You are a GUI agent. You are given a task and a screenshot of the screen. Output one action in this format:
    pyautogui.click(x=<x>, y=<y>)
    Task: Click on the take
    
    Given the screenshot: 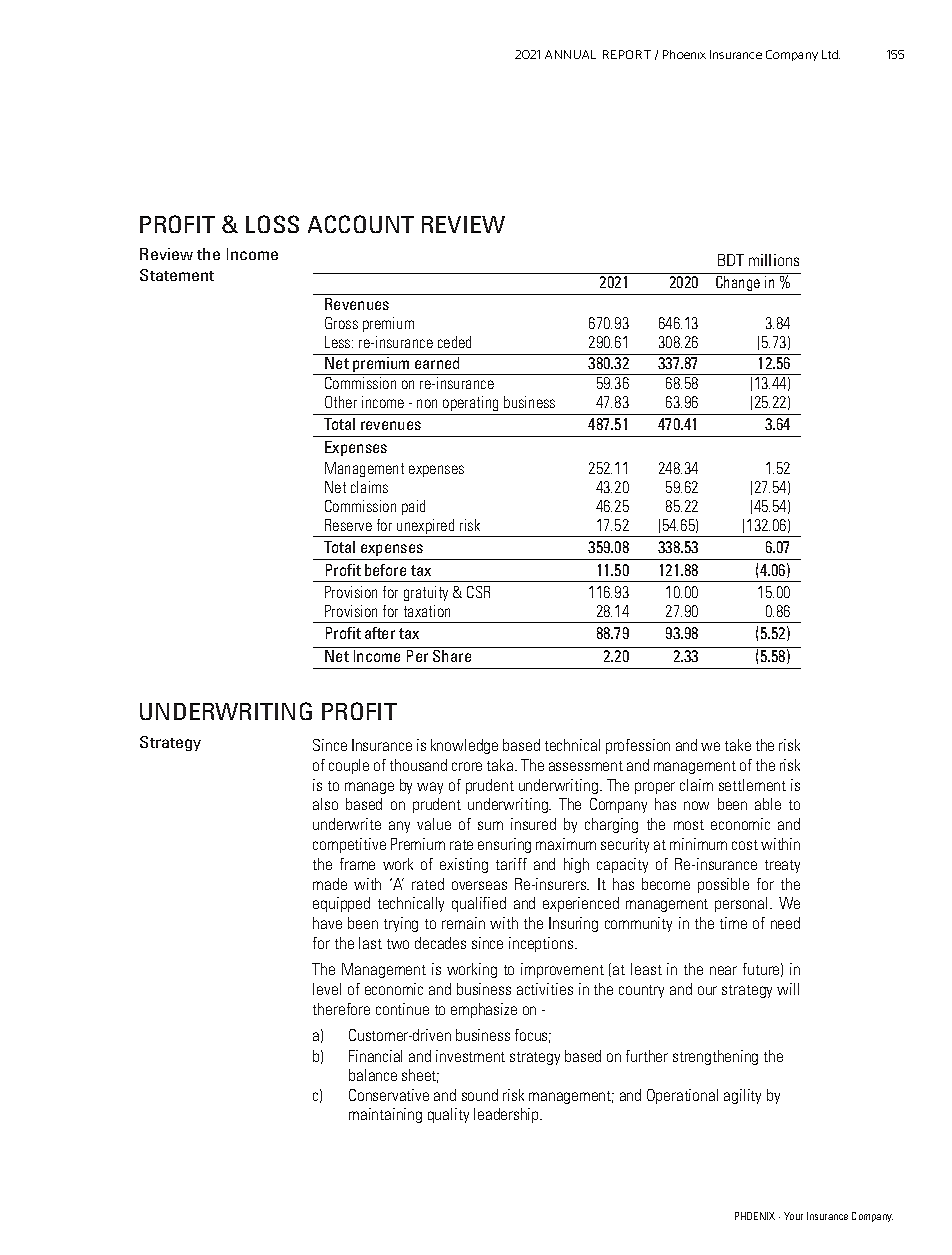 What is the action you would take?
    pyautogui.click(x=738, y=745)
